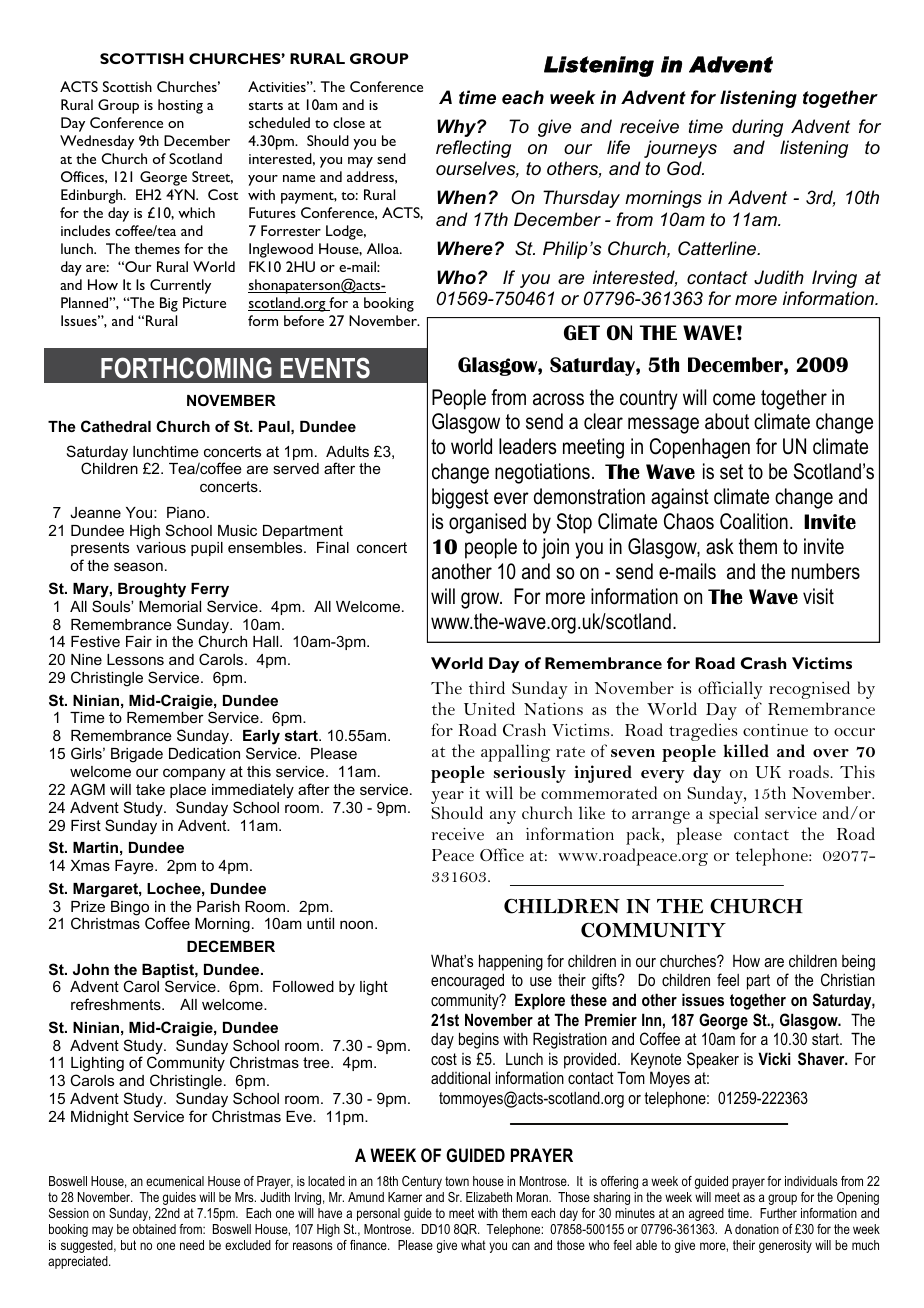 The image size is (924, 1308). What do you see at coordinates (180, 106) in the image?
I see `hosting` at bounding box center [180, 106].
